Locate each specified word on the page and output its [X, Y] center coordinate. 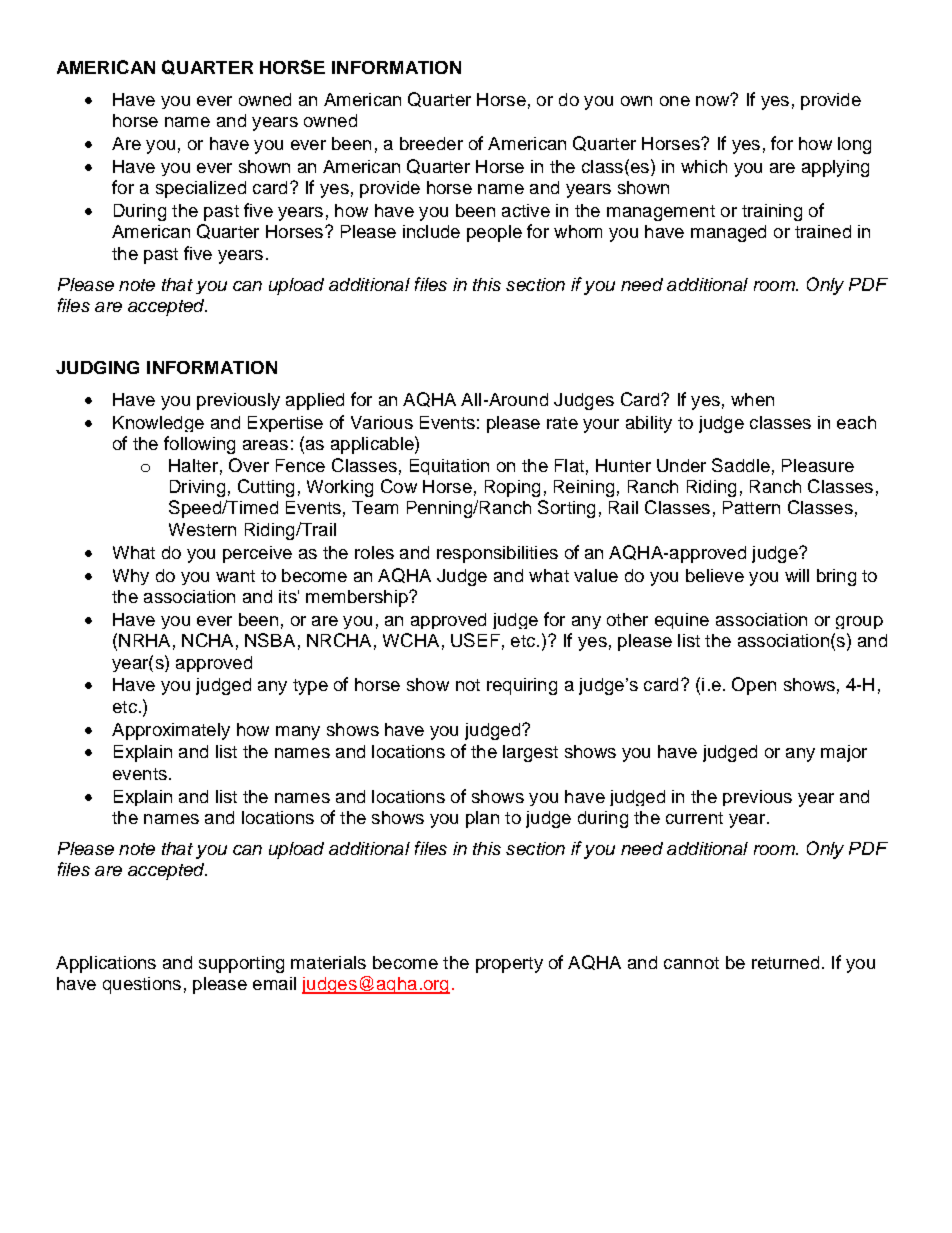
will [797, 575]
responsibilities [497, 554]
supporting [241, 964]
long [854, 145]
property [509, 965]
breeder [431, 143]
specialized [201, 189]
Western [202, 529]
